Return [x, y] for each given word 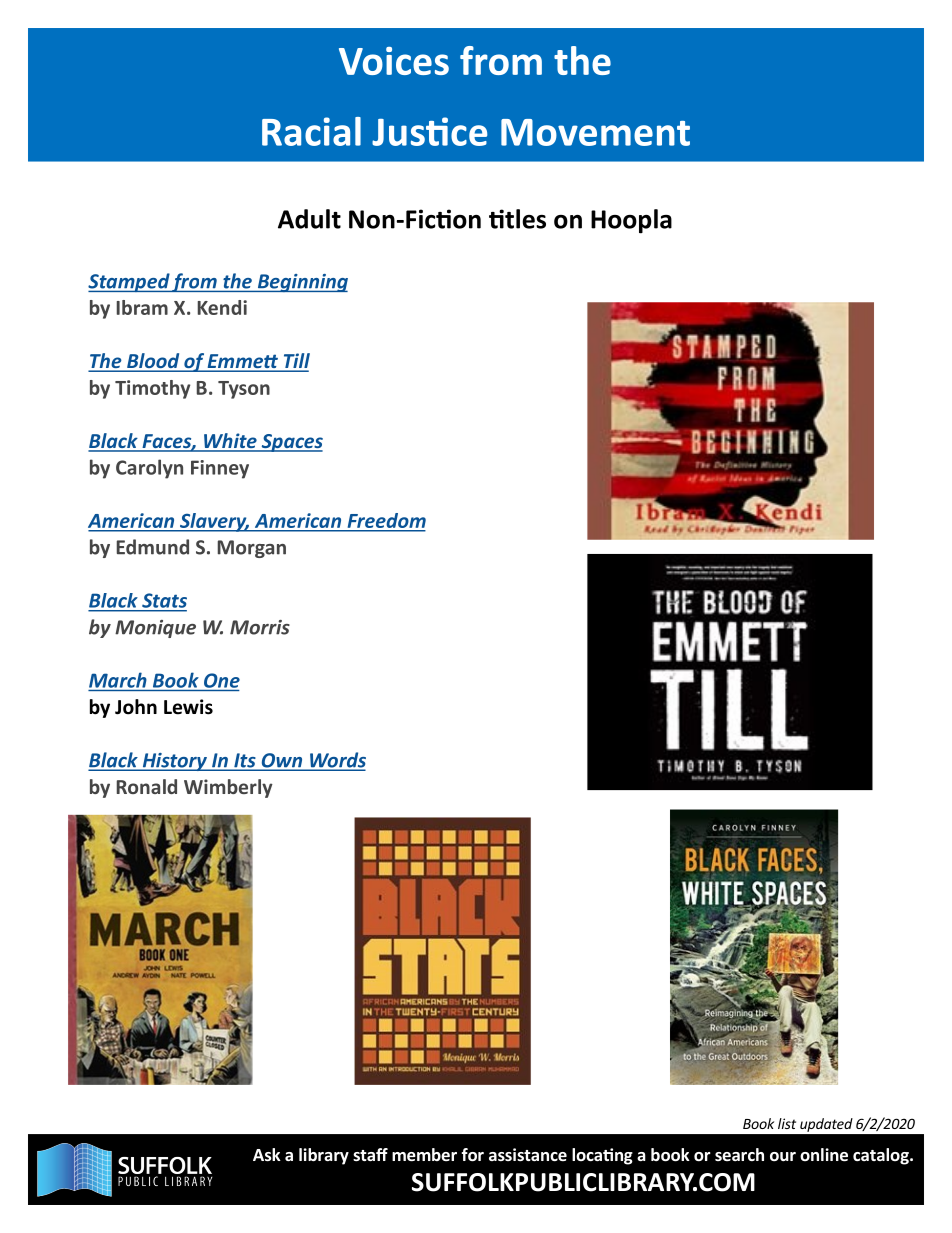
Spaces [291, 443]
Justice [429, 131]
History [174, 762]
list [787, 1123]
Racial [311, 131]
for [472, 1155]
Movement [595, 132]
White [230, 442]
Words [337, 761]
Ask [267, 1155]
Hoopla [631, 221]
